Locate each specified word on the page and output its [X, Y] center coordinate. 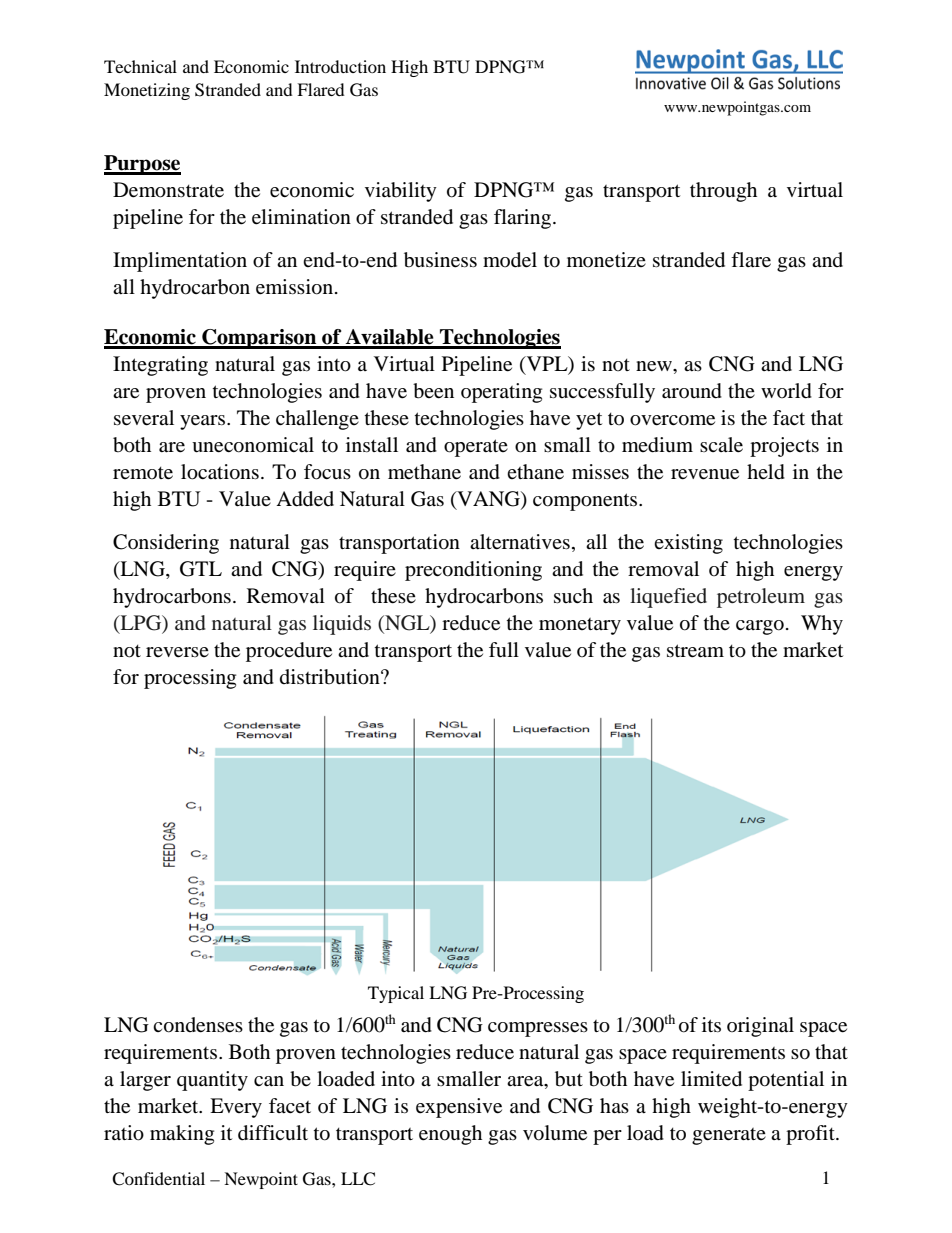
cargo [760, 627]
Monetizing [147, 91]
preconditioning [473, 571]
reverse [177, 652]
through [723, 192]
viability [401, 192]
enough [450, 1135]
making [182, 1135]
